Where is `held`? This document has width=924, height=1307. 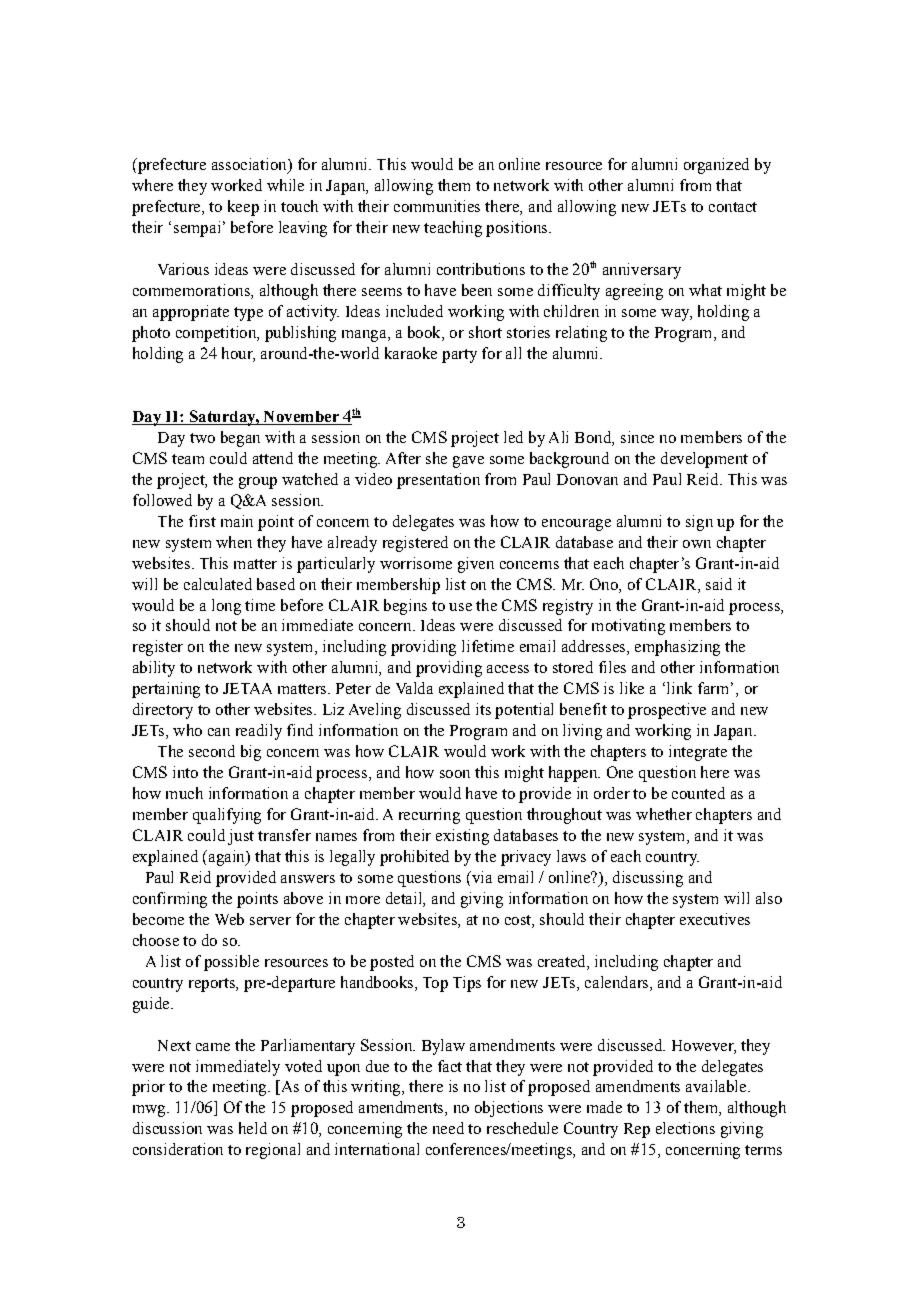
held is located at coordinates (253, 1128).
